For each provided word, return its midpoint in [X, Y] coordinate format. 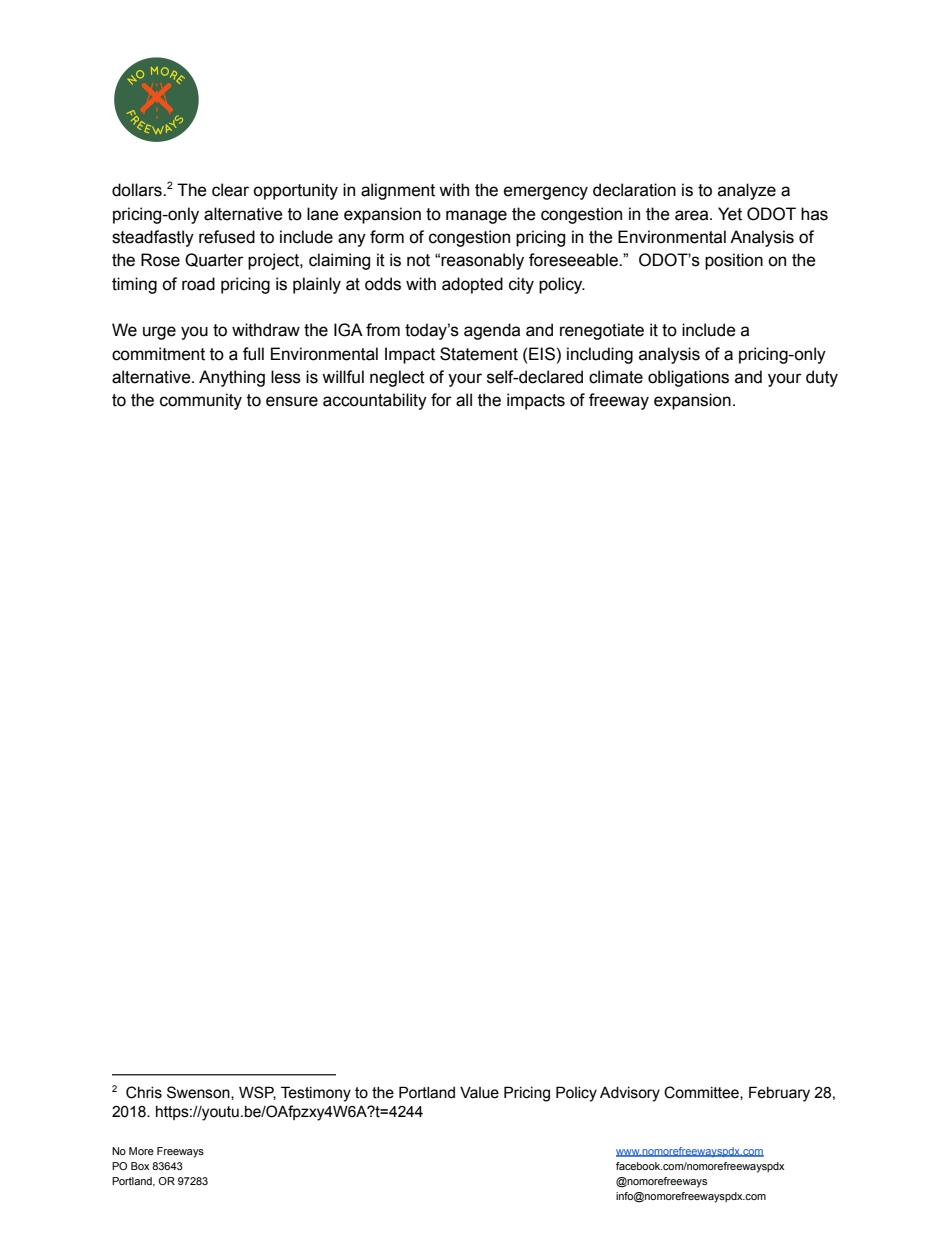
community [201, 401]
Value [479, 1093]
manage [476, 217]
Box [140, 1166]
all [464, 400]
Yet [730, 214]
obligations [688, 378]
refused [227, 237]
